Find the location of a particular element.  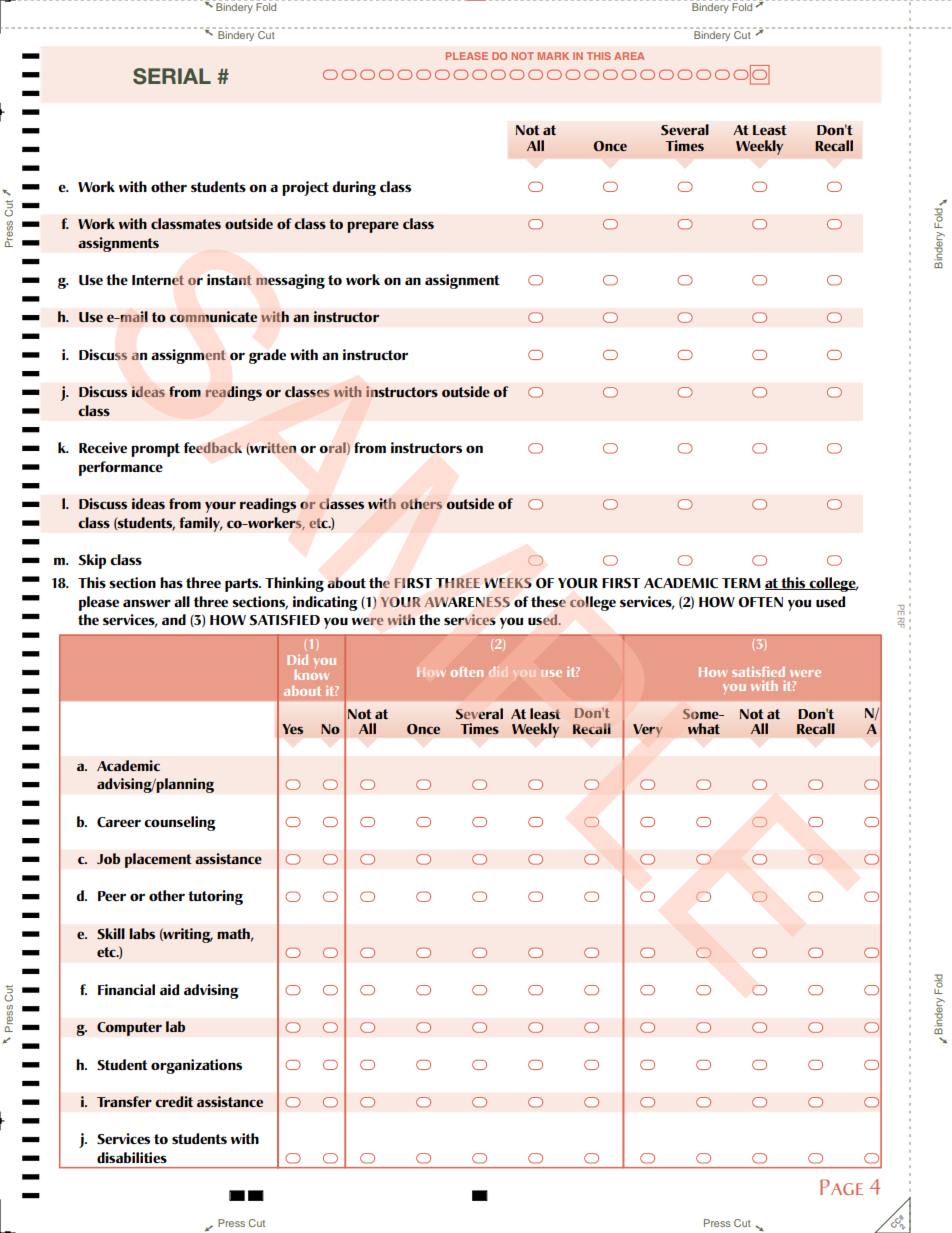

AWARENESS is located at coordinates (467, 602).
